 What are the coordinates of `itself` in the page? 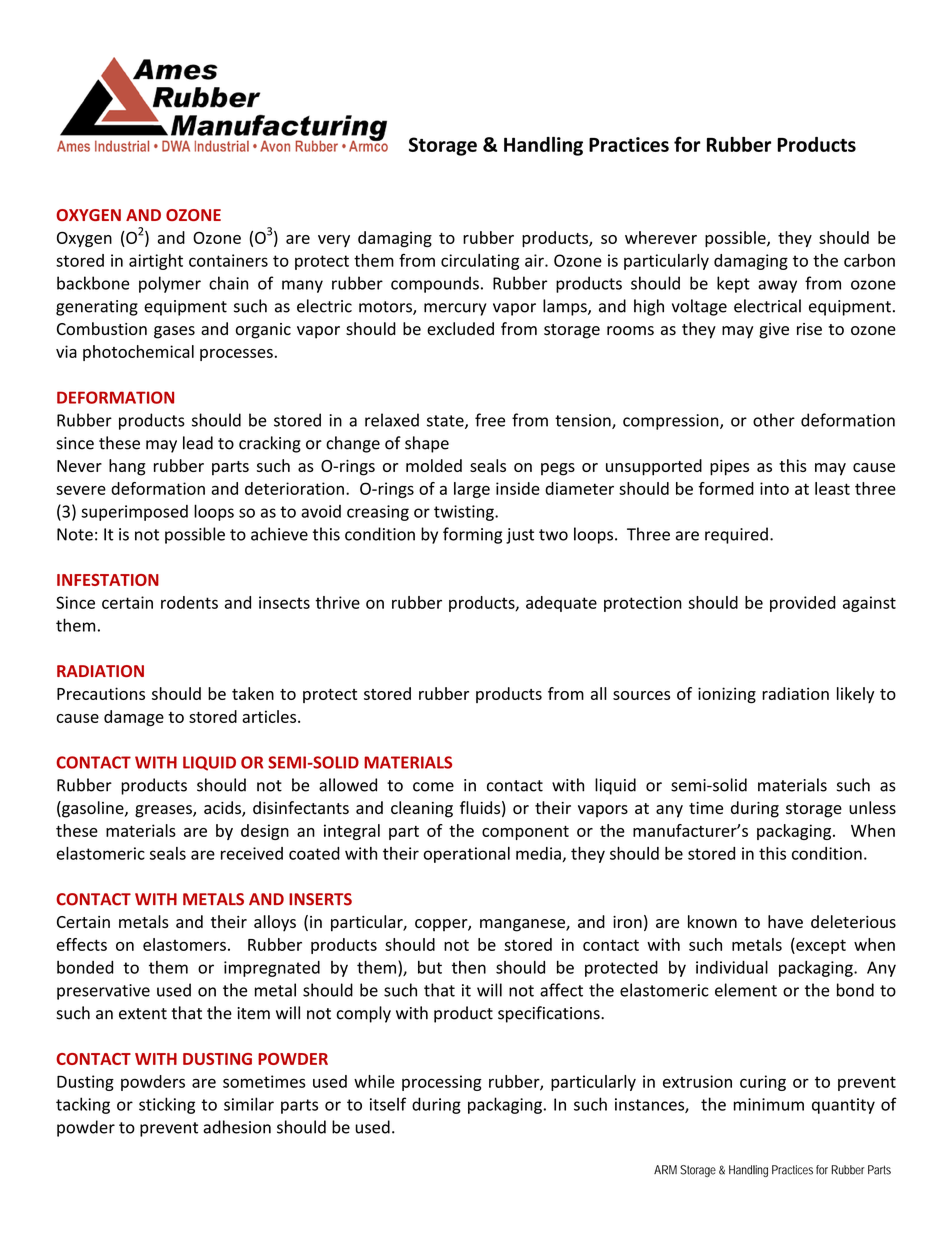 It's located at (388, 1104).
